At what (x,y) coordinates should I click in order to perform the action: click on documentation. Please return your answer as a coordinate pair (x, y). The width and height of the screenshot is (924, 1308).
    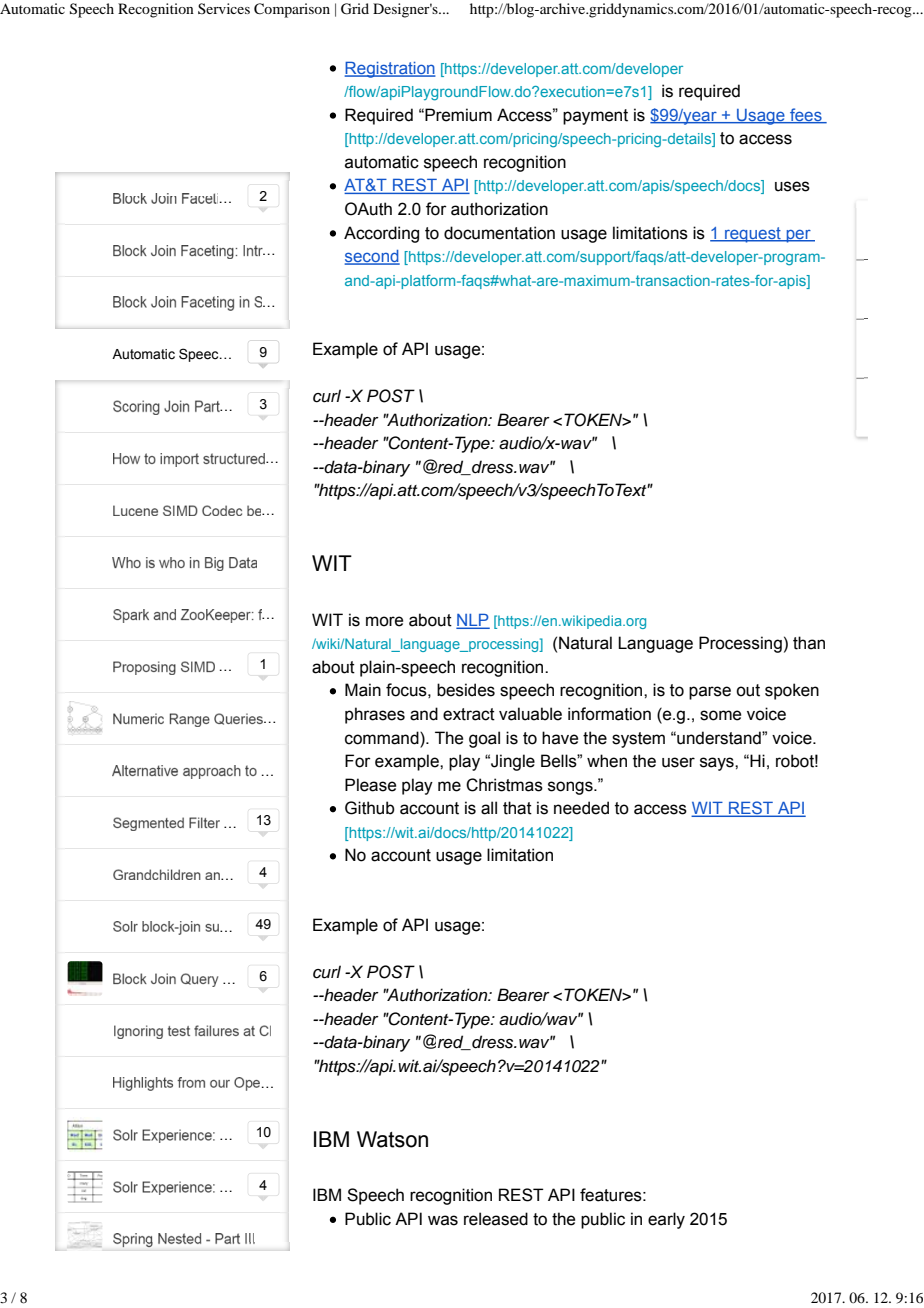
    Looking at the image, I should click on (499, 233).
